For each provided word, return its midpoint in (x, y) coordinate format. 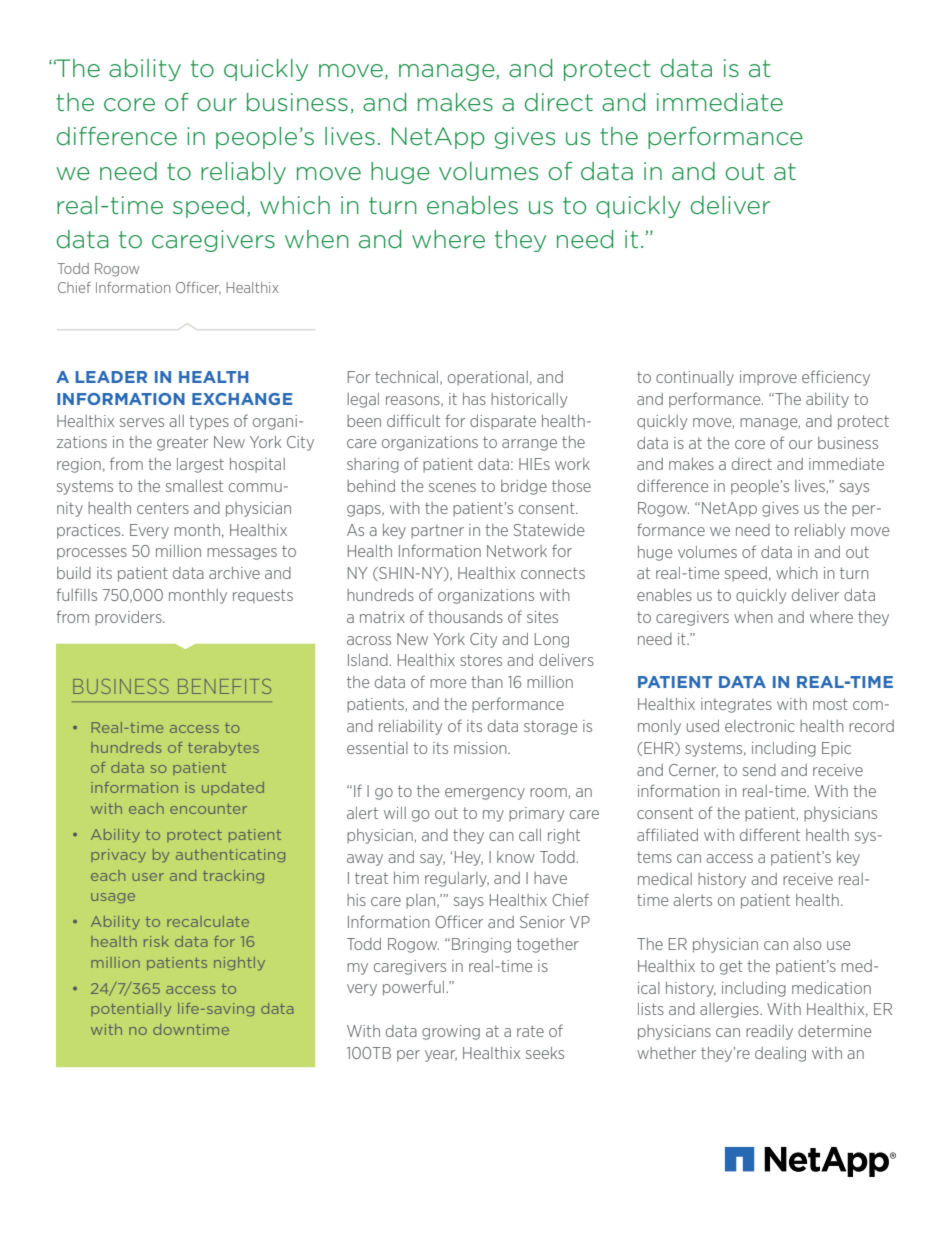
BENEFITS (224, 686)
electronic (759, 726)
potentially (131, 1009)
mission (481, 748)
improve (768, 378)
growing (451, 1032)
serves (142, 422)
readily (769, 1032)
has (474, 399)
